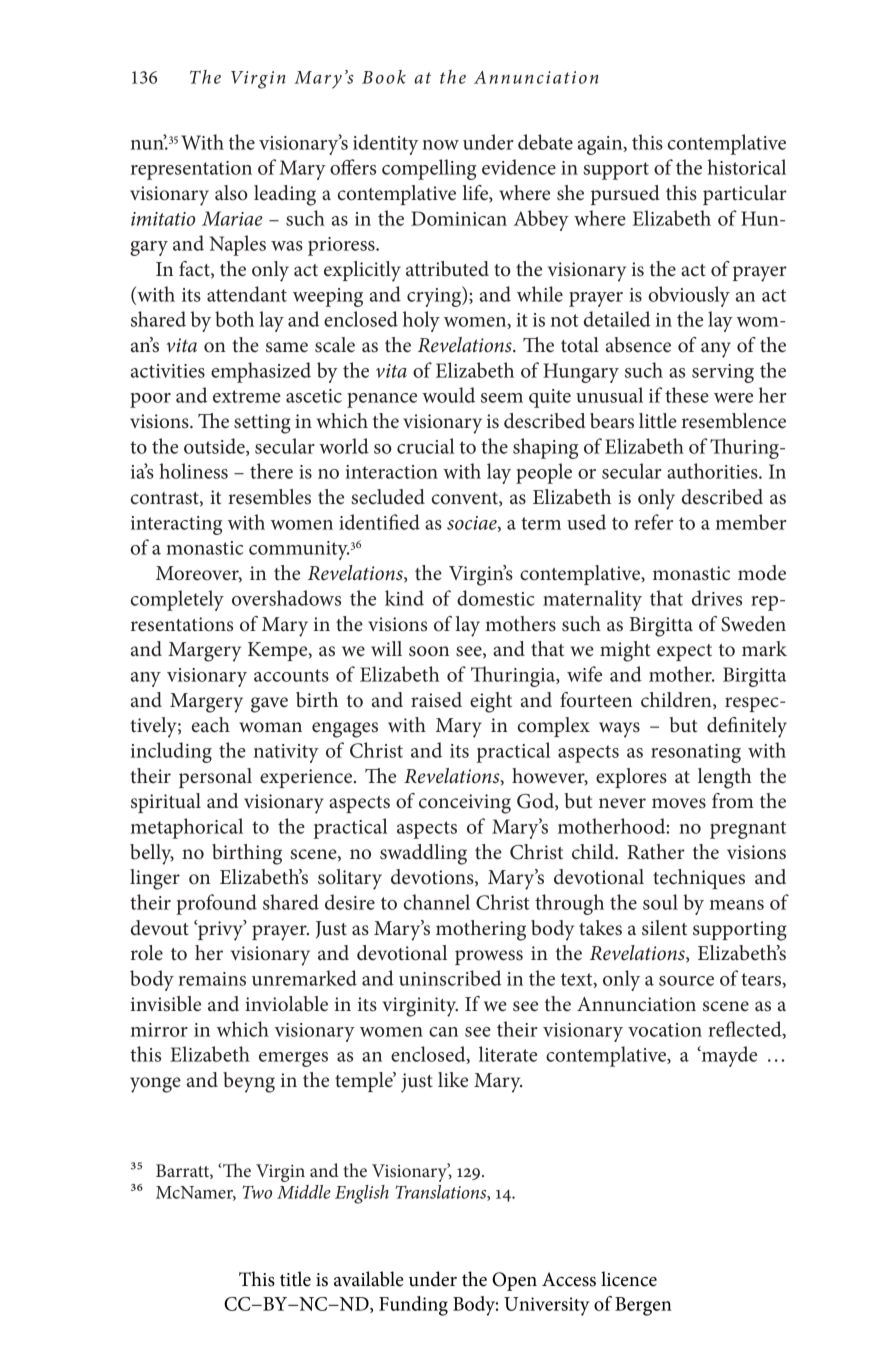 This screenshot has width=896, height=1345. Describe the element at coordinates (653, 522) in the screenshot. I see `refer` at that location.
